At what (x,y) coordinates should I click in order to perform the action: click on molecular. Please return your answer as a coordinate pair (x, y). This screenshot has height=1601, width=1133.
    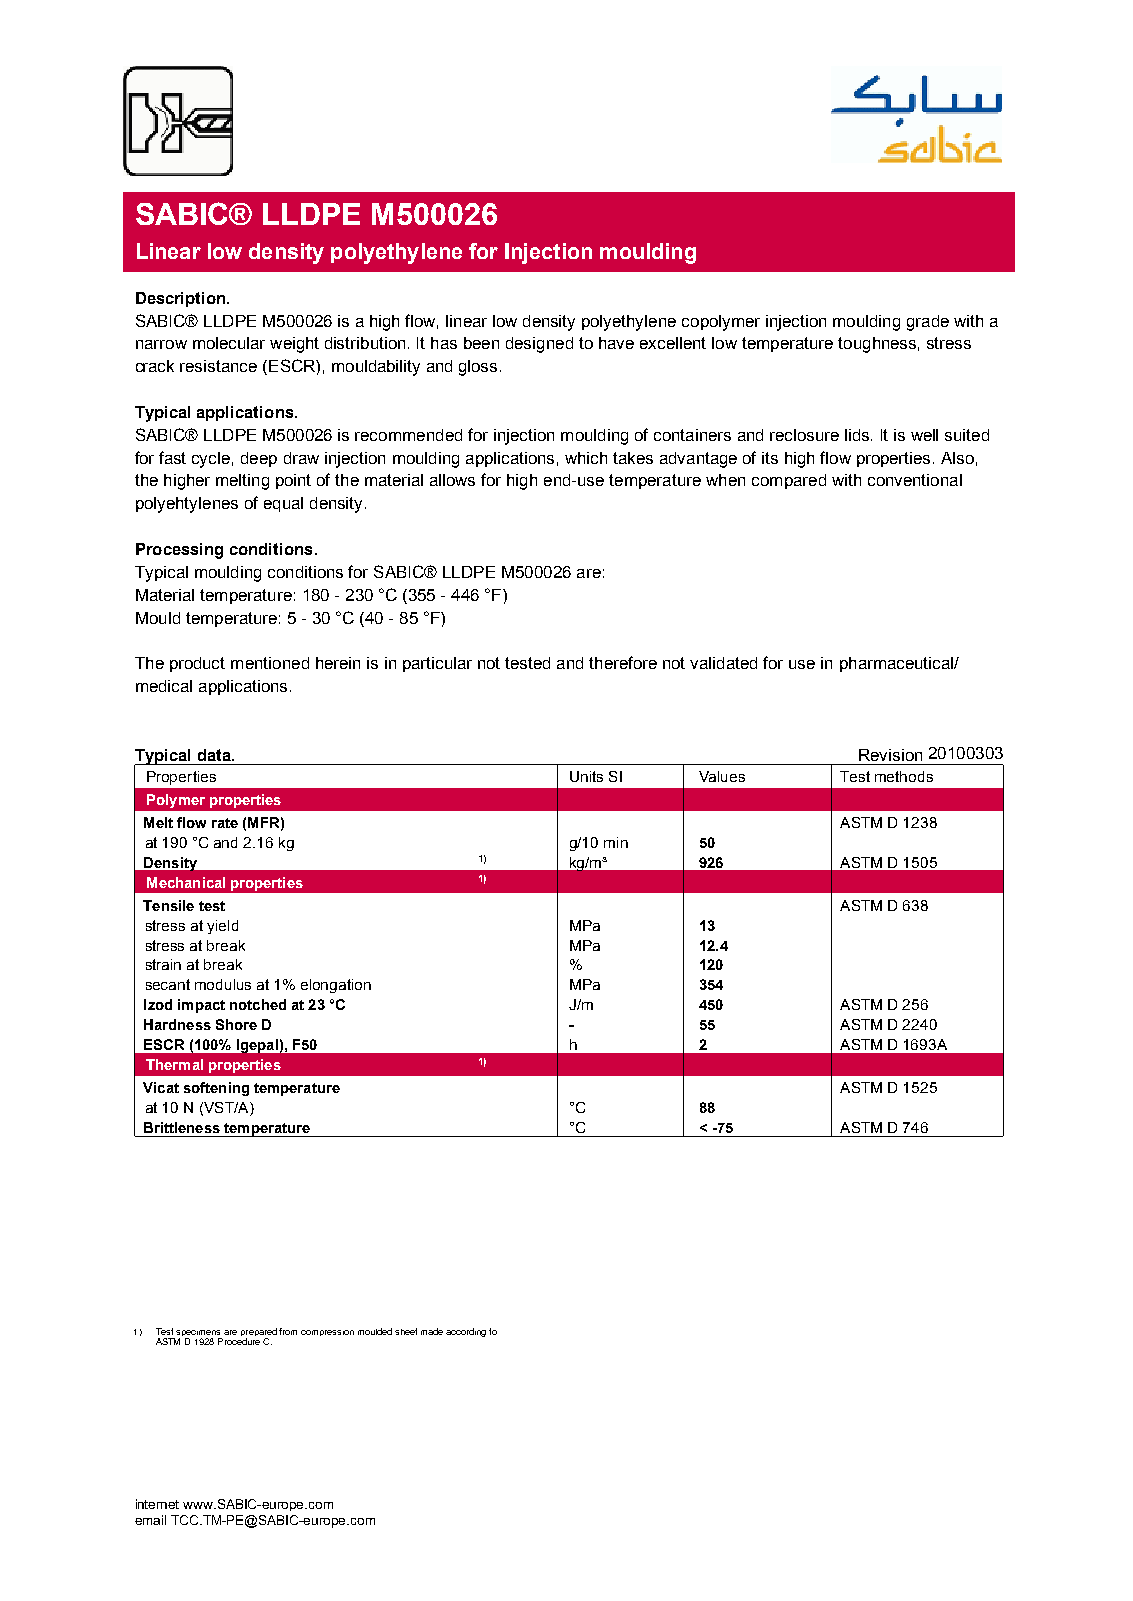
    Looking at the image, I should click on (229, 343).
